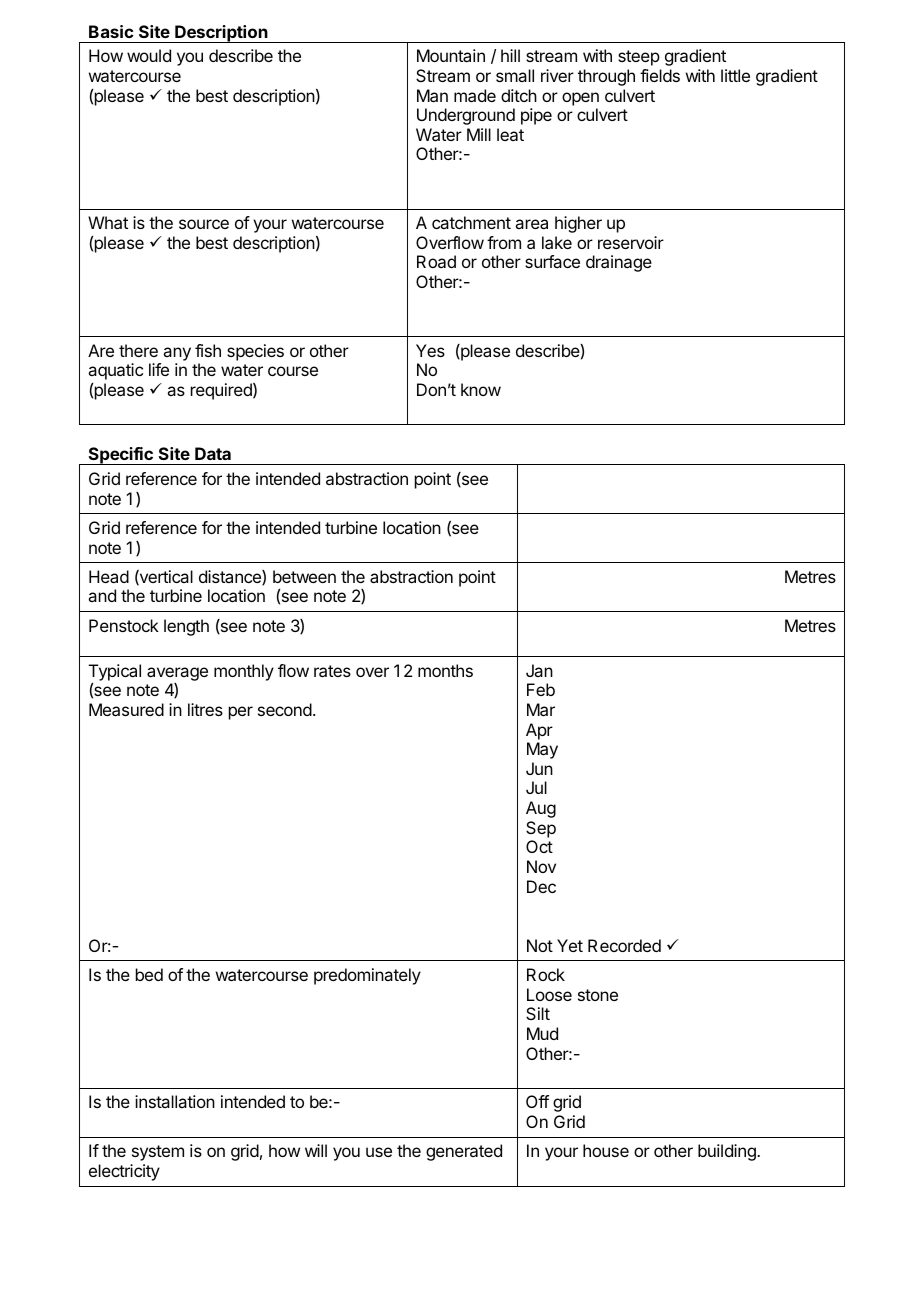 The width and height of the screenshot is (924, 1308). What do you see at coordinates (186, 627) in the screenshot?
I see `length` at bounding box center [186, 627].
